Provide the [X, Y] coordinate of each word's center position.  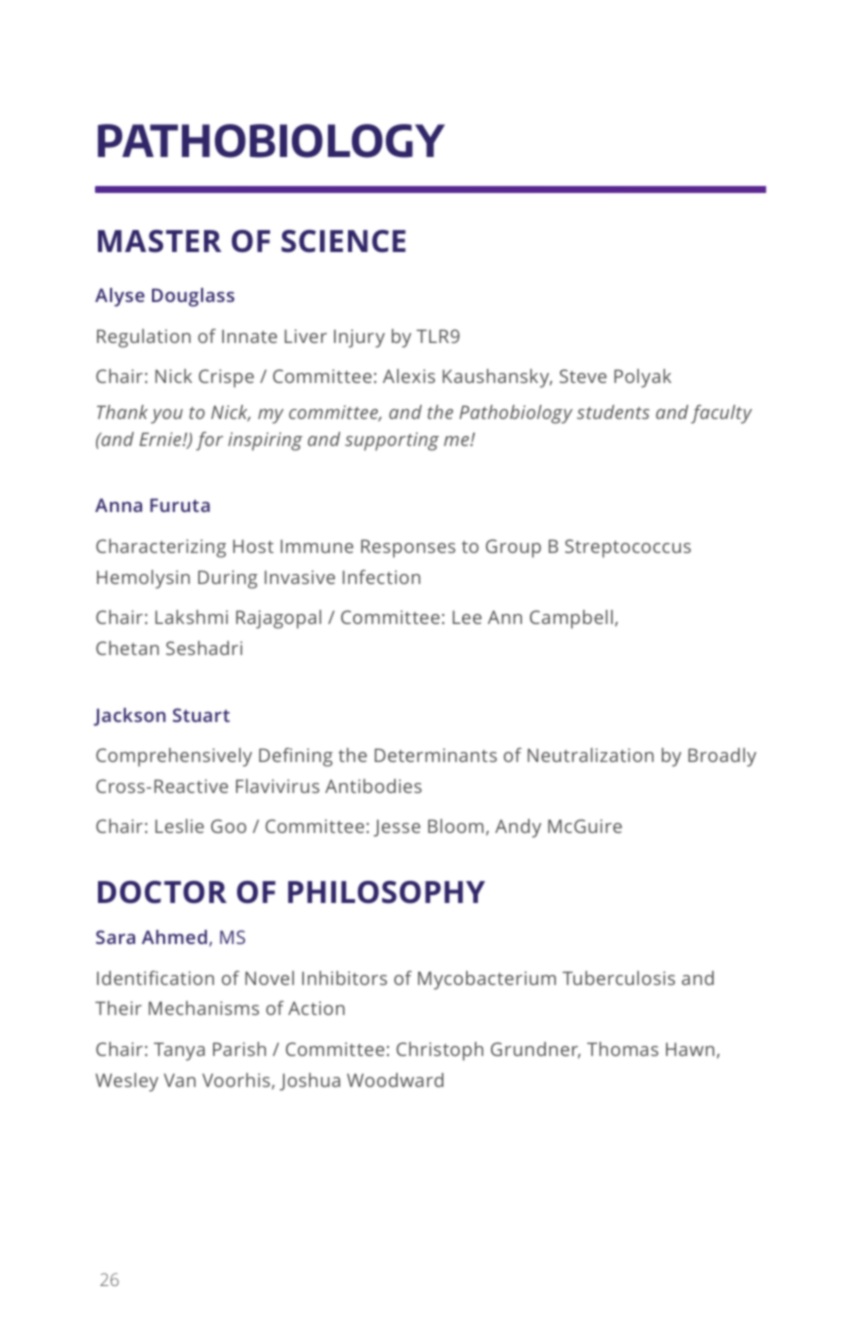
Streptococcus [628, 548]
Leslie [179, 826]
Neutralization [591, 755]
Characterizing [161, 548]
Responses [408, 548]
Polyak [642, 378]
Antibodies [373, 786]
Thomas [622, 1049]
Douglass [193, 297]
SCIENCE [343, 241]
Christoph [439, 1051]
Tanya [179, 1051]
